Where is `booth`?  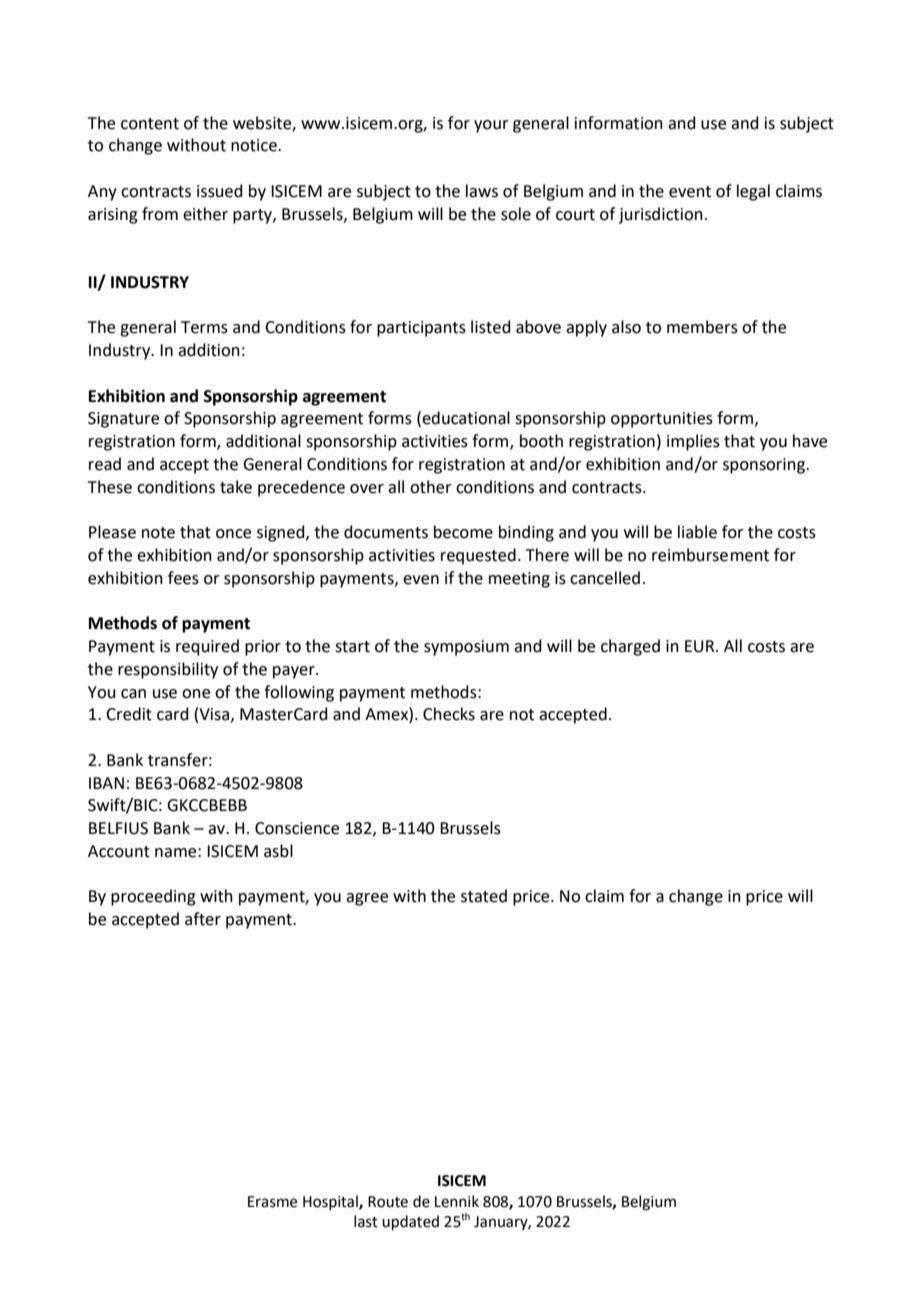 booth is located at coordinates (541, 441).
